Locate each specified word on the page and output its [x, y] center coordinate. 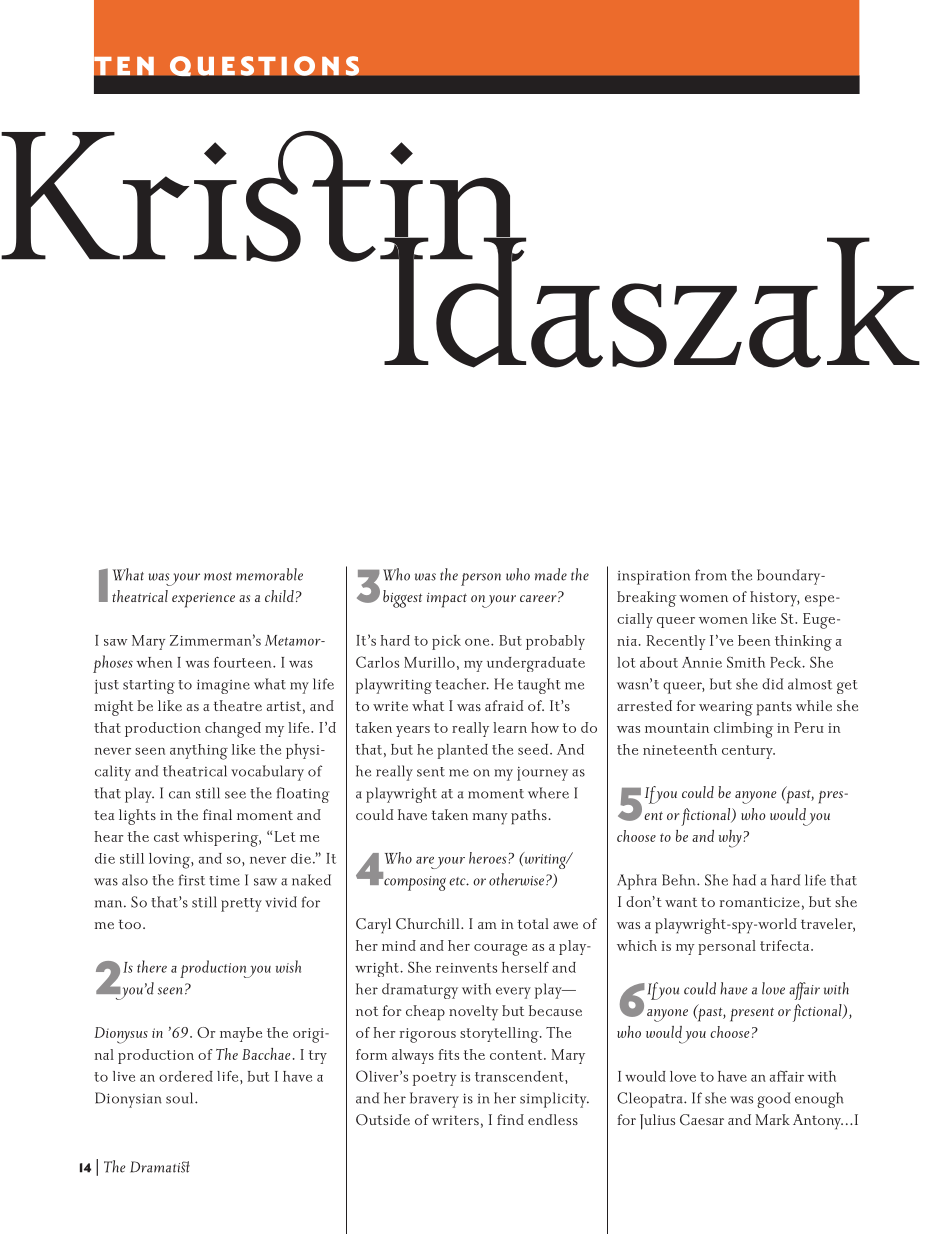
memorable [269, 574]
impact [447, 600]
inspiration [654, 577]
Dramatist [160, 1167]
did [772, 684]
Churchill [429, 924]
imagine [223, 686]
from [711, 575]
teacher [462, 684]
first [192, 880]
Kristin [263, 197]
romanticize [760, 902]
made [551, 574]
